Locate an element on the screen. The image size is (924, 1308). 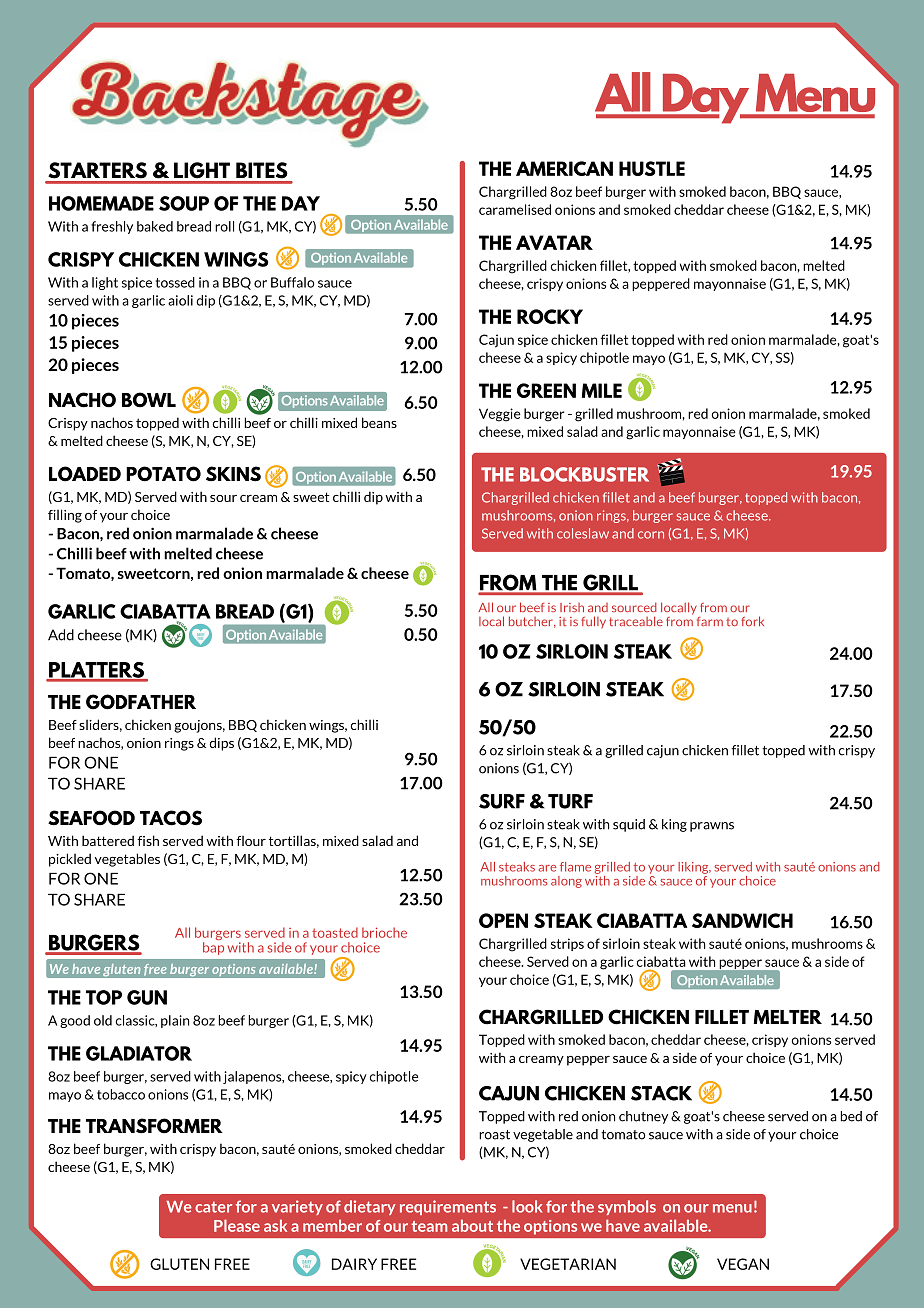
caramelised is located at coordinates (515, 209).
